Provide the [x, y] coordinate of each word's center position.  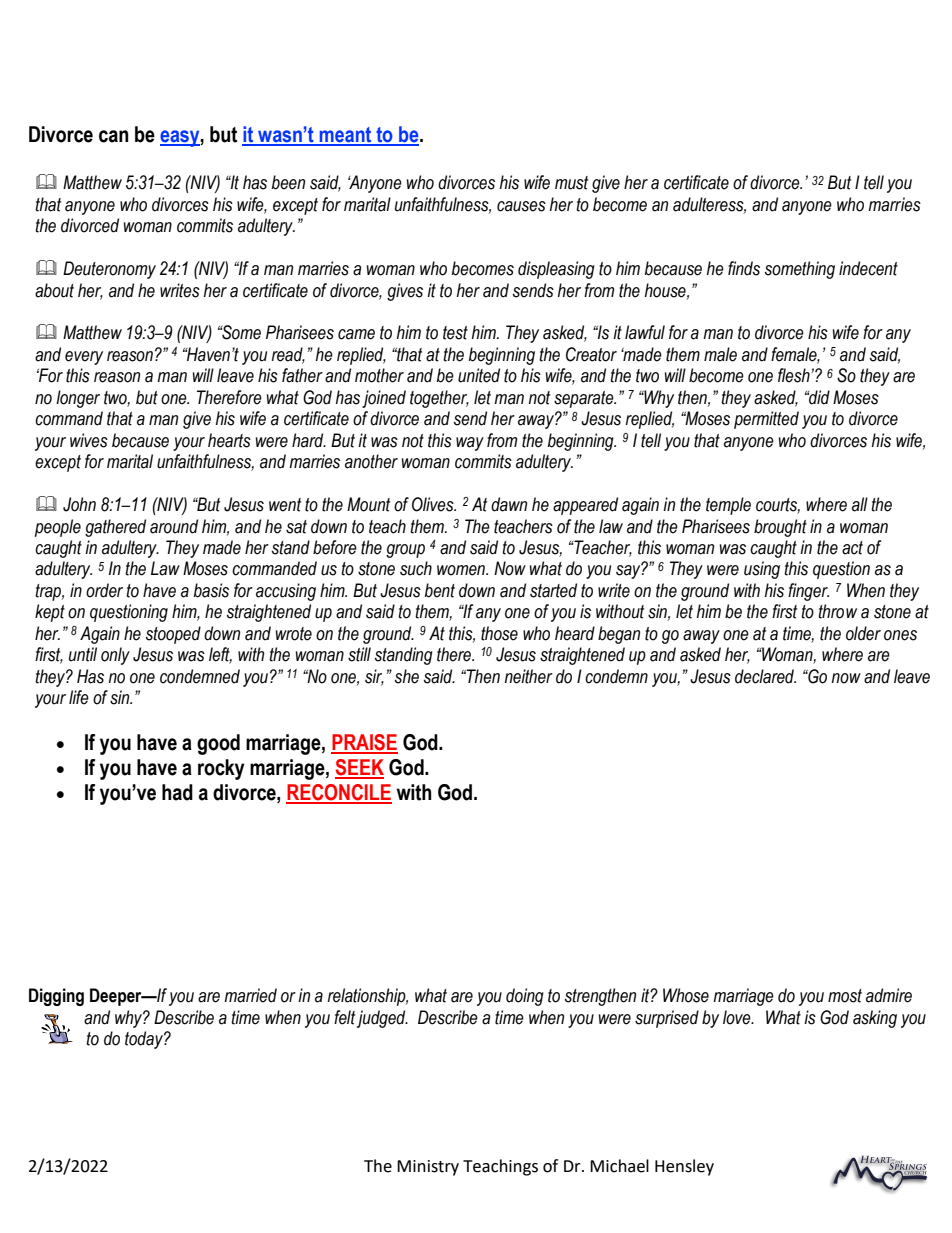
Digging [56, 997]
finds [744, 268]
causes [521, 206]
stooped [173, 635]
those [499, 633]
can [114, 136]
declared [765, 676]
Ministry [428, 1168]
